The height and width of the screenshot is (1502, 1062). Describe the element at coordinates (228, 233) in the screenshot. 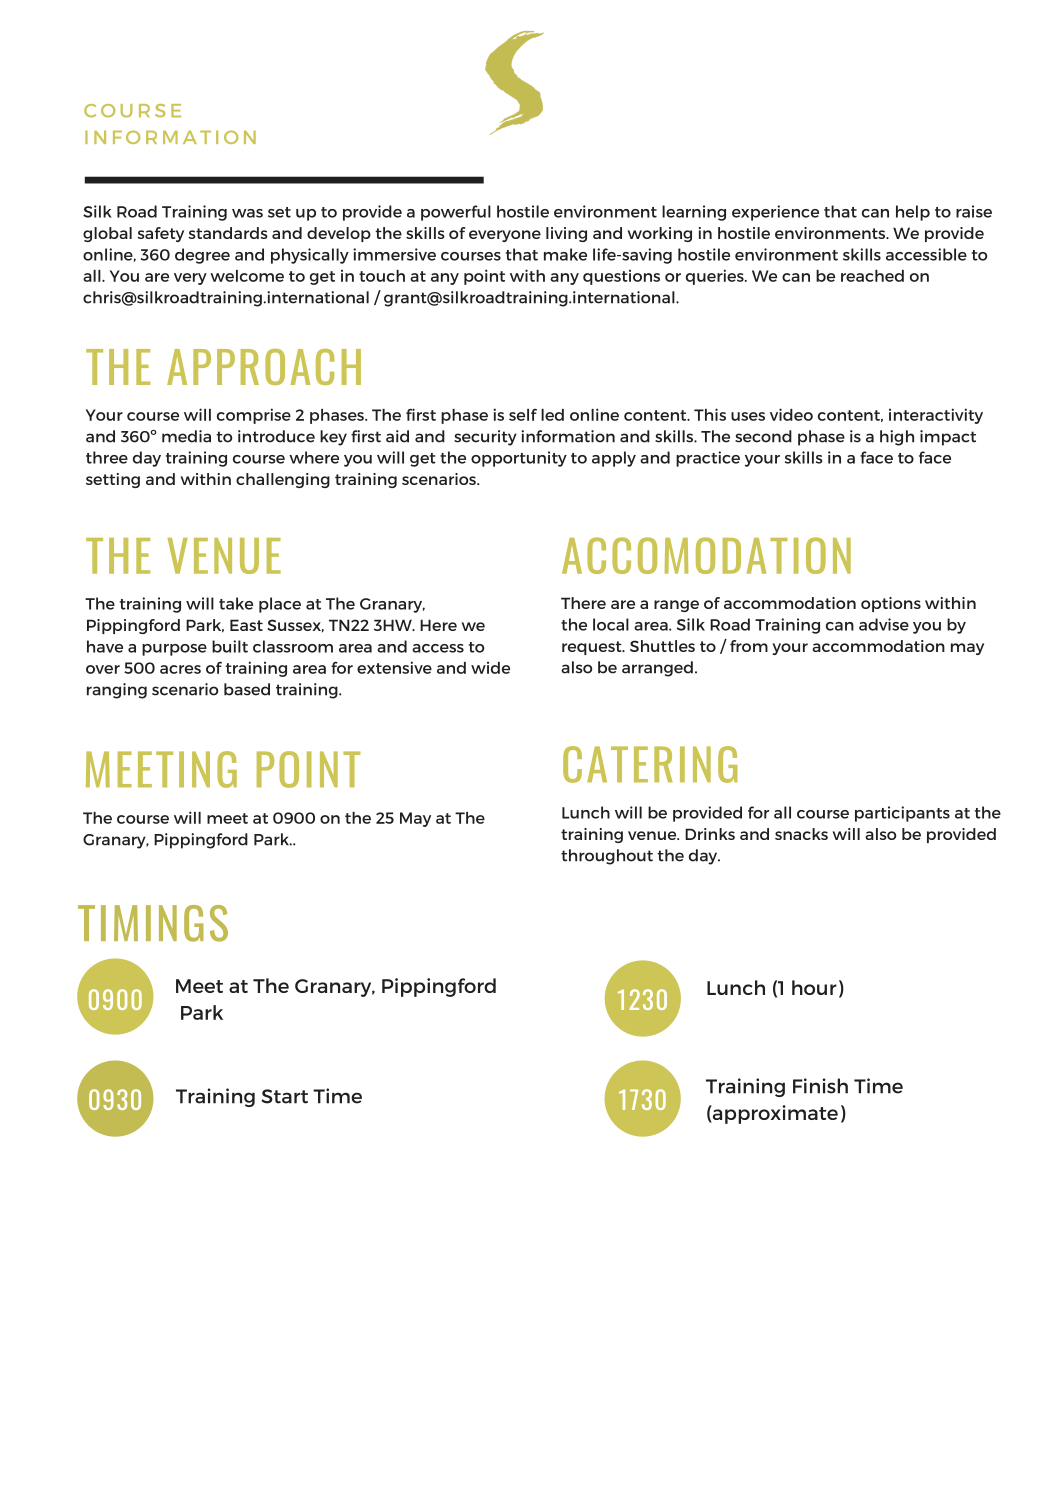

I see `standards` at that location.
